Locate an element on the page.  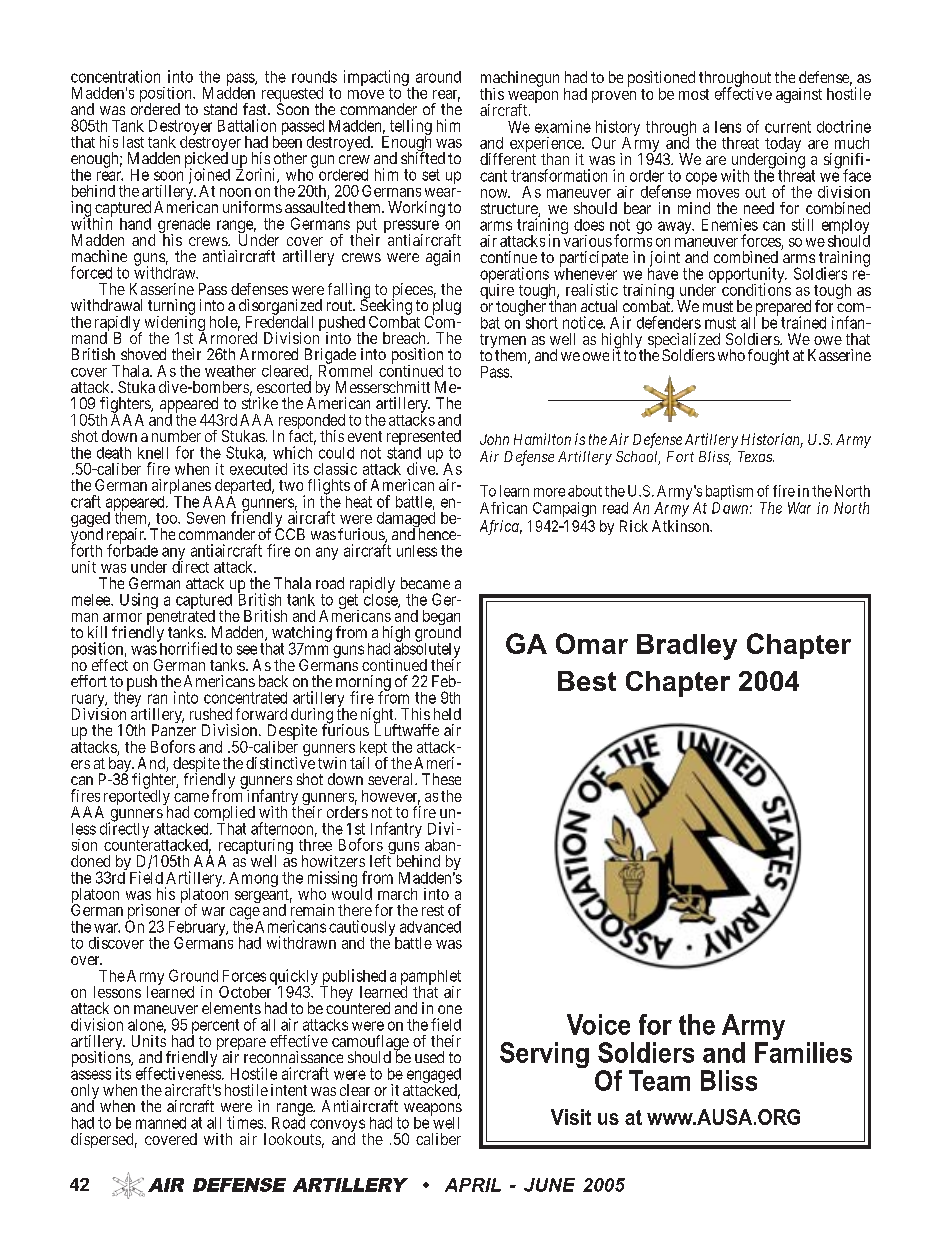
APRIL is located at coordinates (473, 1185).
